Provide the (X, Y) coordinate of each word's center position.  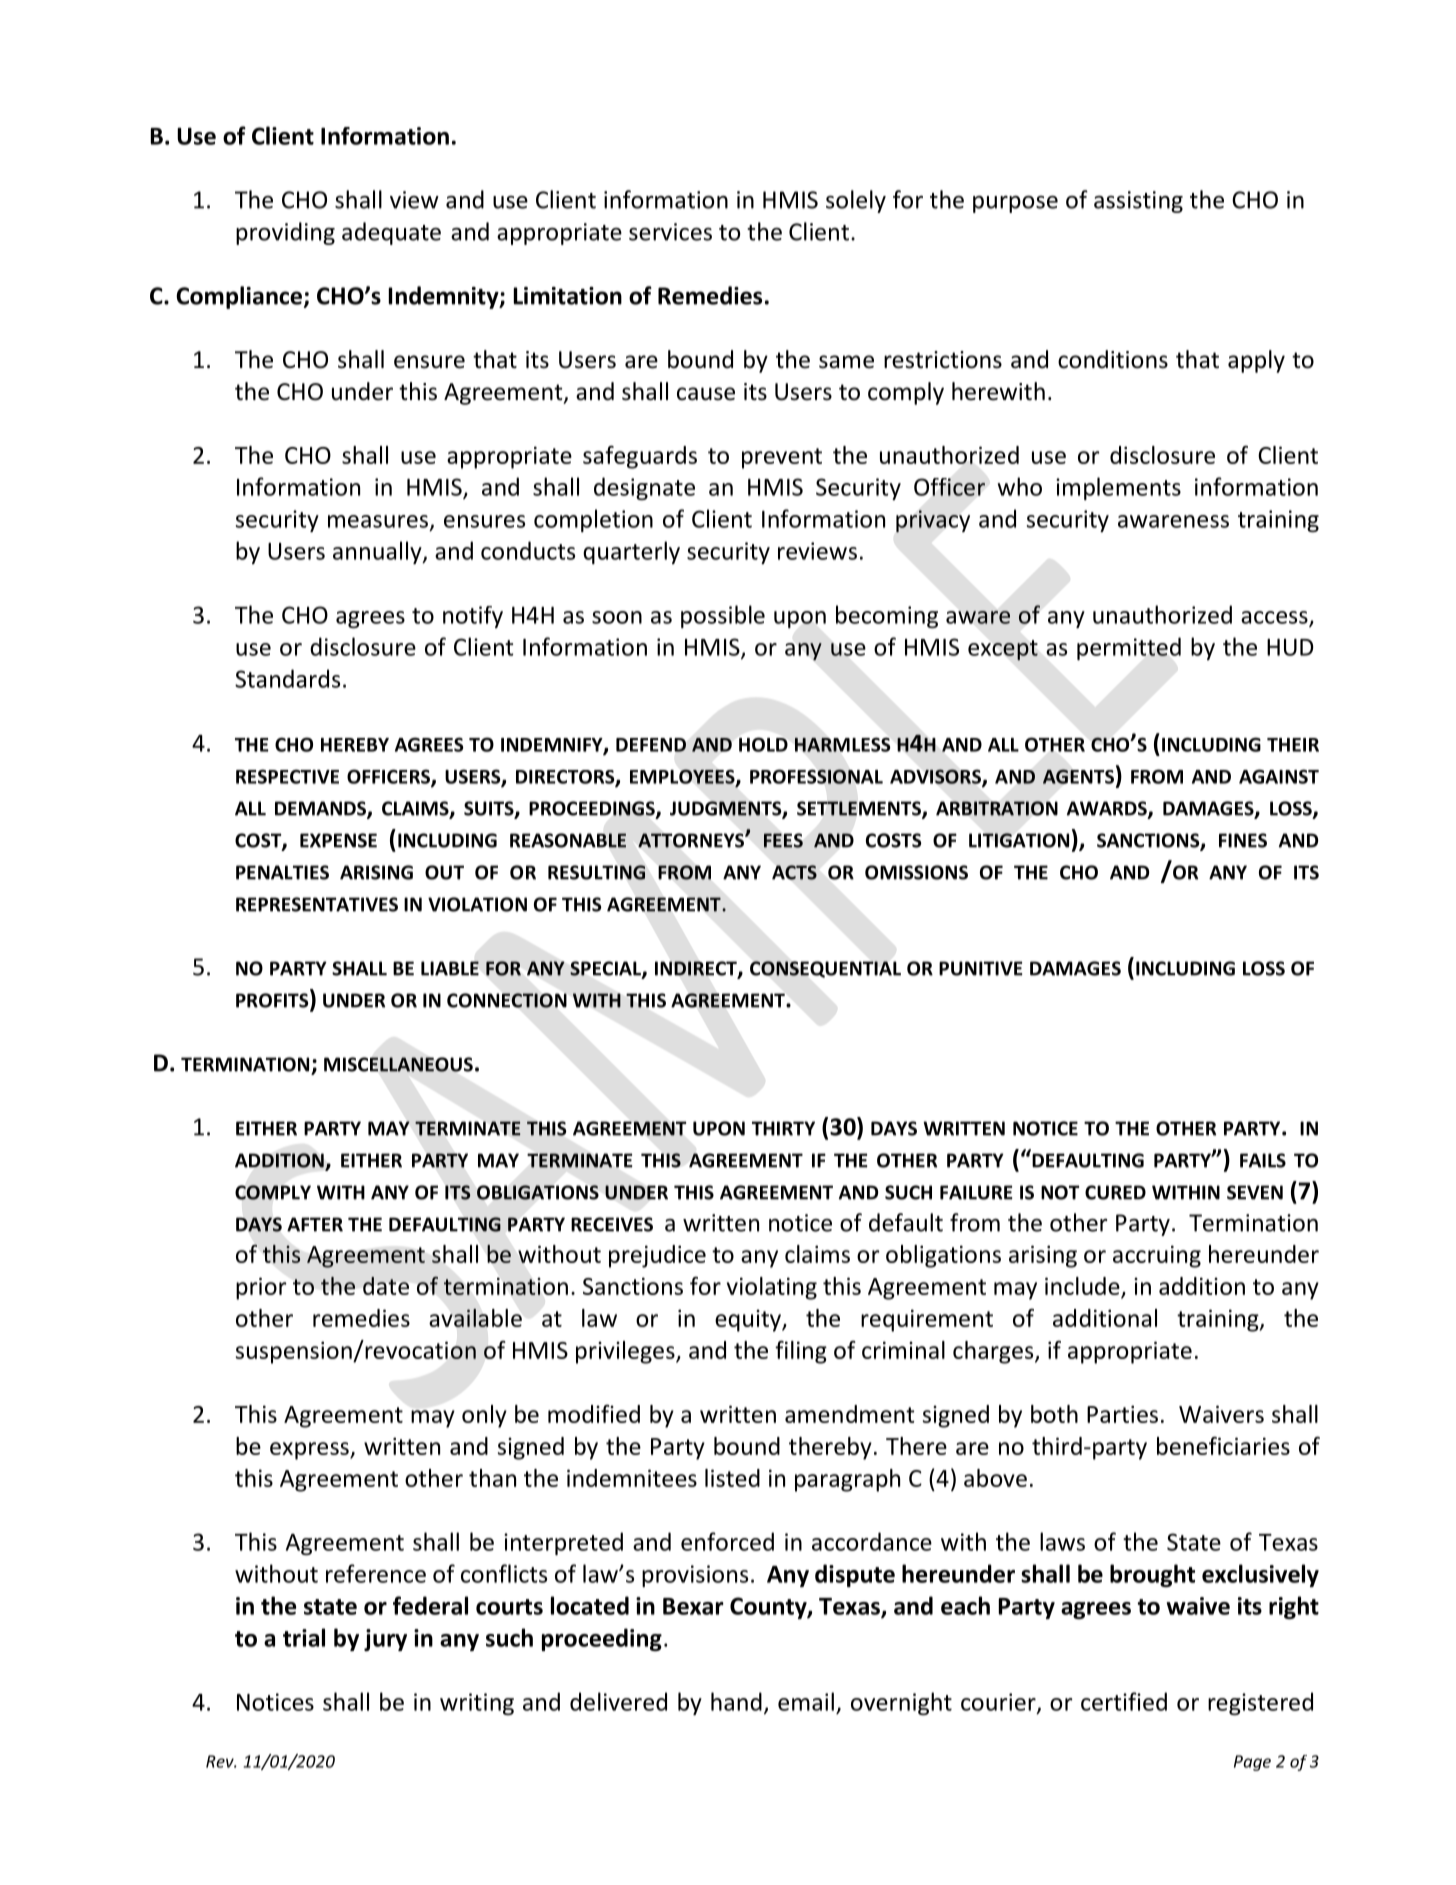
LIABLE (450, 968)
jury (385, 1640)
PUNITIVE (981, 968)
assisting (1138, 202)
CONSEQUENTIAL (825, 969)
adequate (391, 233)
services (670, 232)
